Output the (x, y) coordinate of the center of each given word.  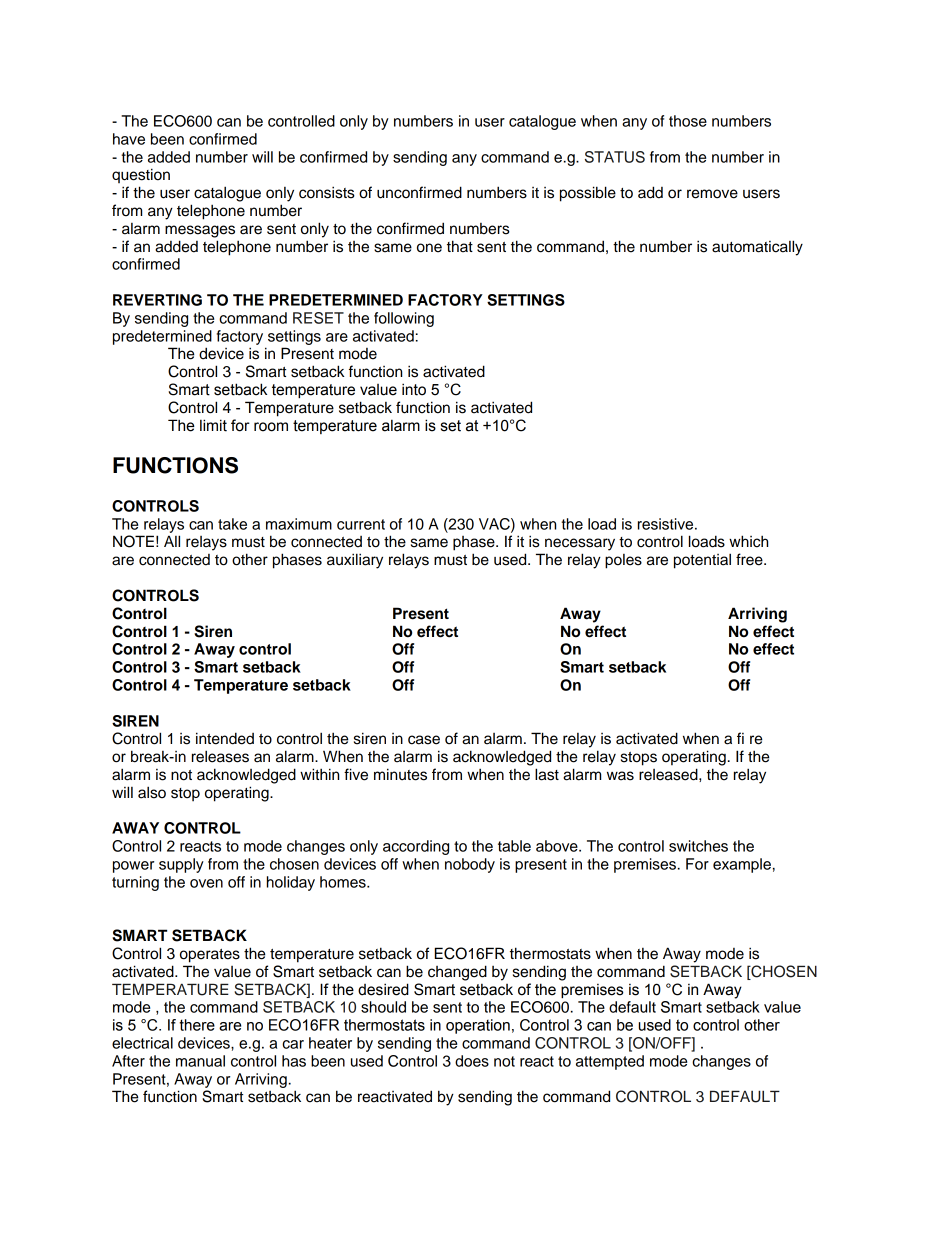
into (414, 389)
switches (698, 846)
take (232, 524)
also (152, 792)
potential (702, 561)
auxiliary (355, 561)
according (416, 847)
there (197, 1025)
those (688, 121)
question (141, 175)
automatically (757, 248)
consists (327, 192)
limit (213, 425)
